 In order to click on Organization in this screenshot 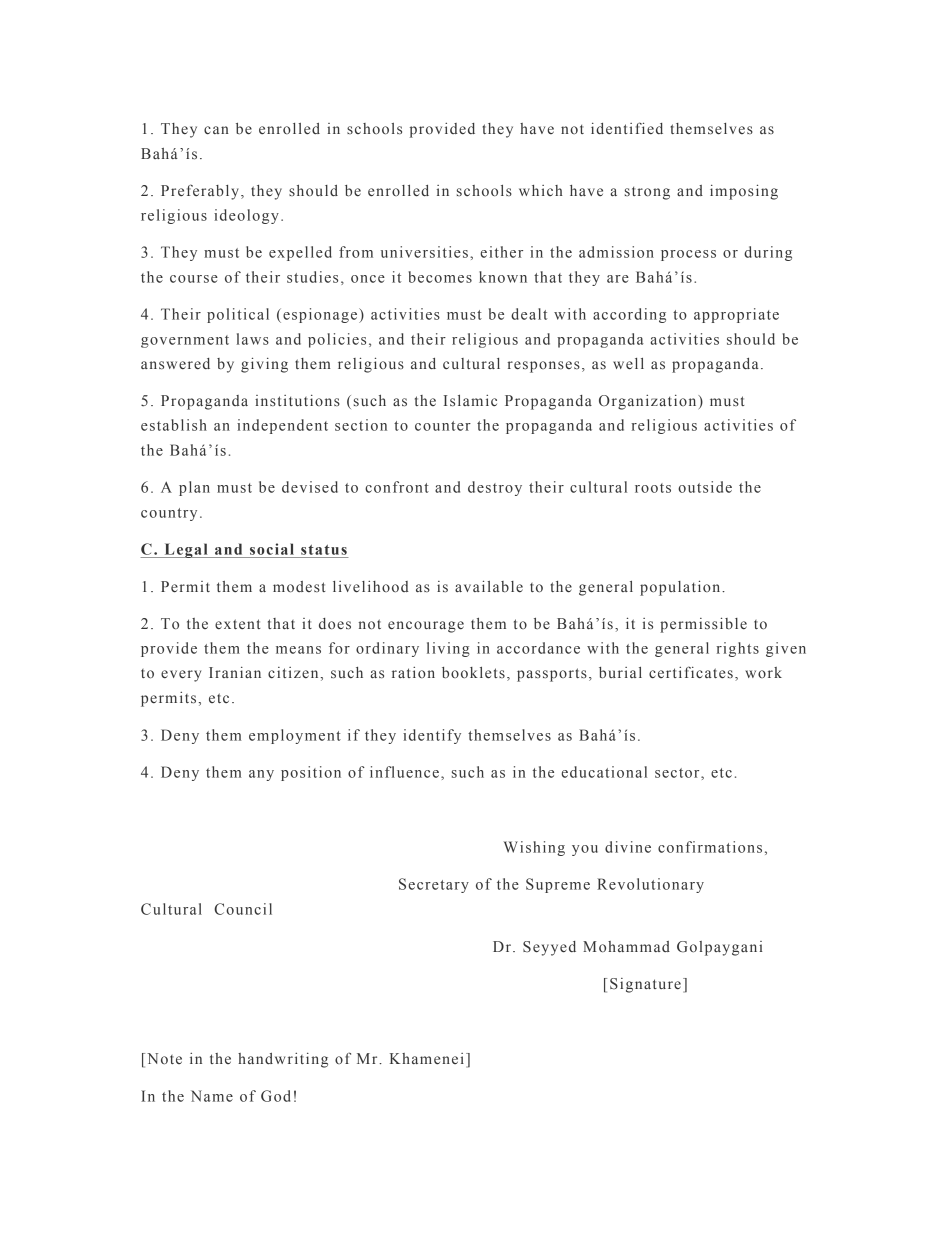, I will do `click(649, 402)`.
